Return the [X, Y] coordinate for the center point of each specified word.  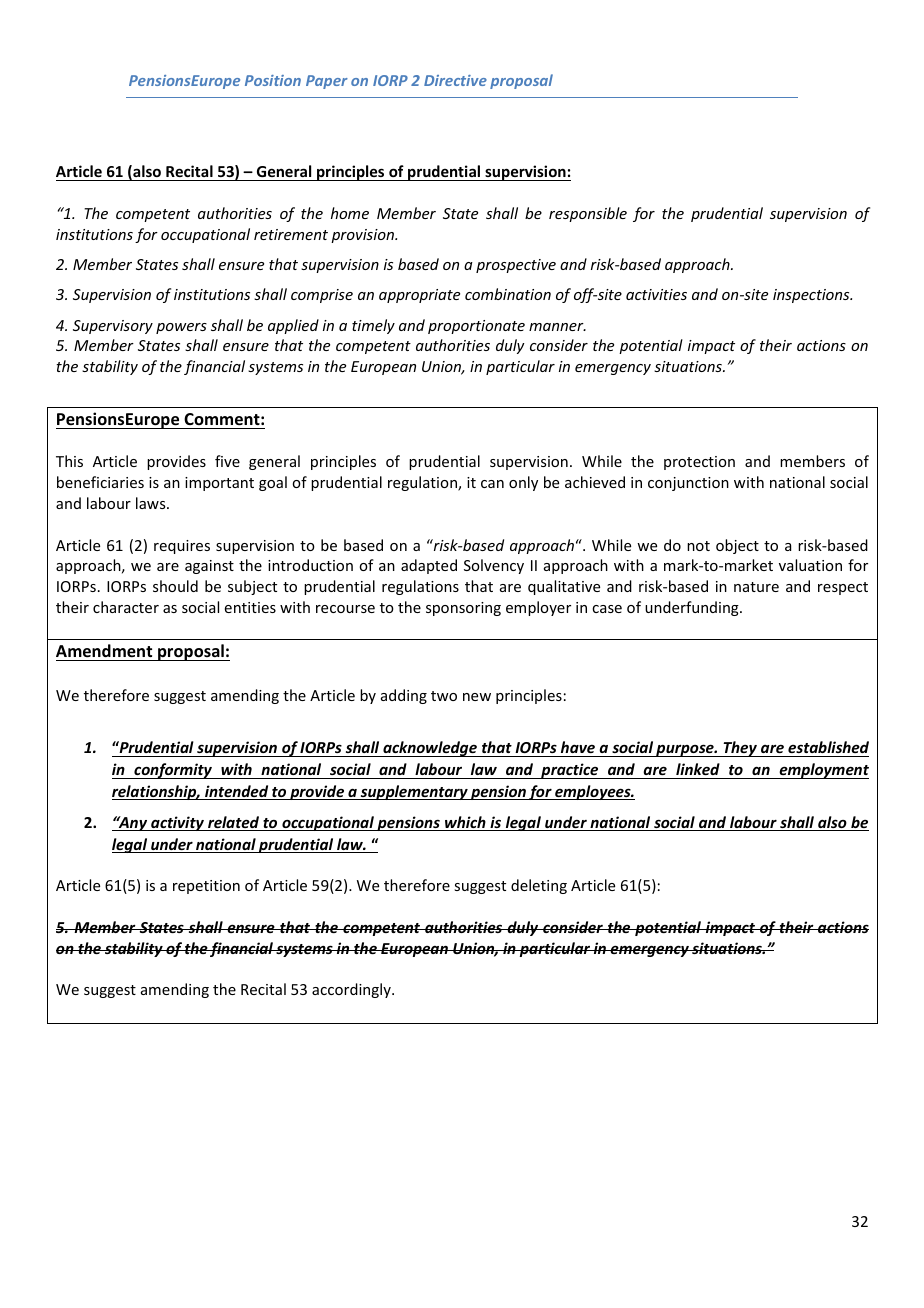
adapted [429, 566]
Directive [455, 80]
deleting [539, 886]
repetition [206, 887]
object [737, 546]
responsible [588, 214]
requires [182, 547]
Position [273, 80]
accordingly [352, 990]
